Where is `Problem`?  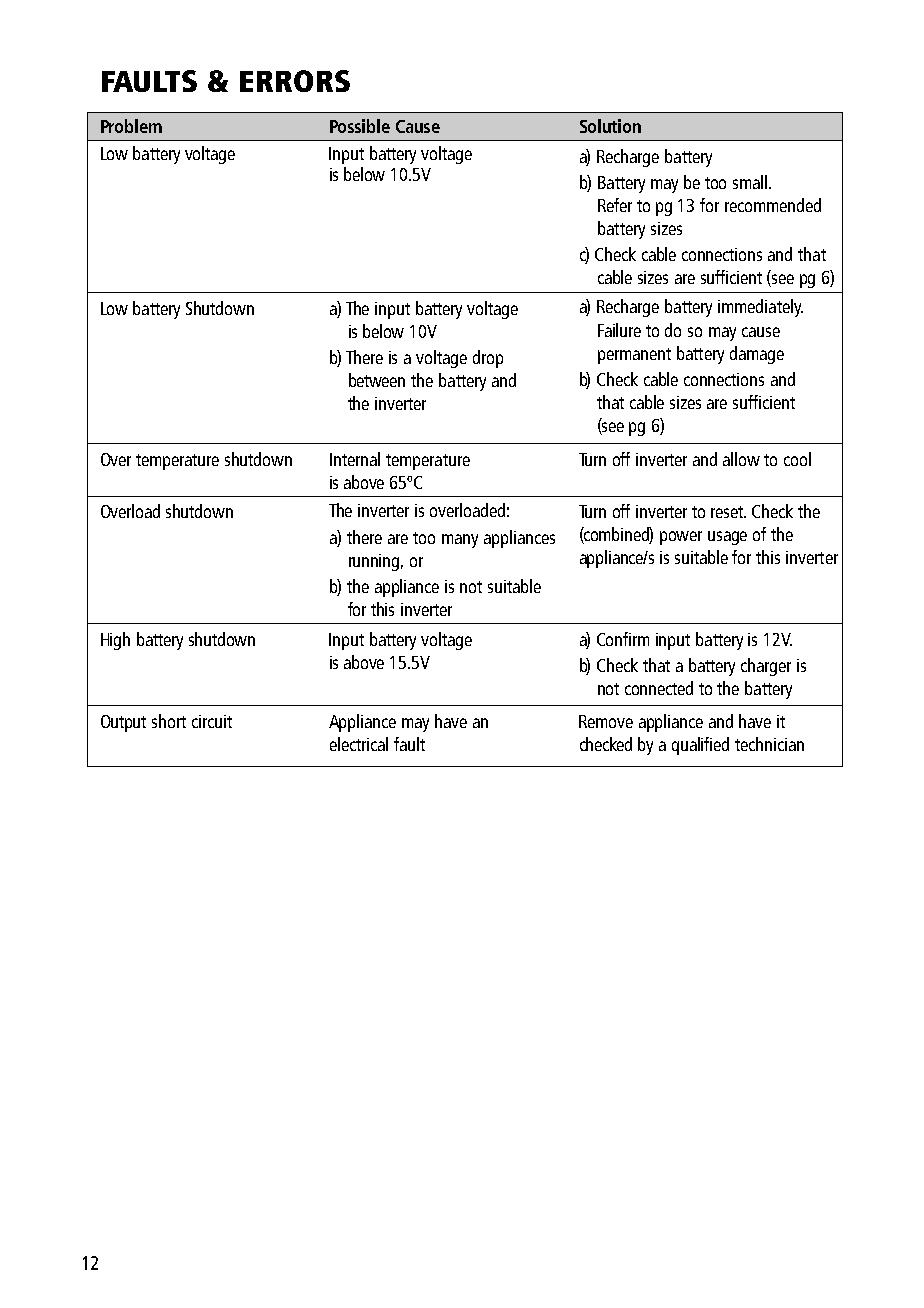
Problem is located at coordinates (131, 126).
